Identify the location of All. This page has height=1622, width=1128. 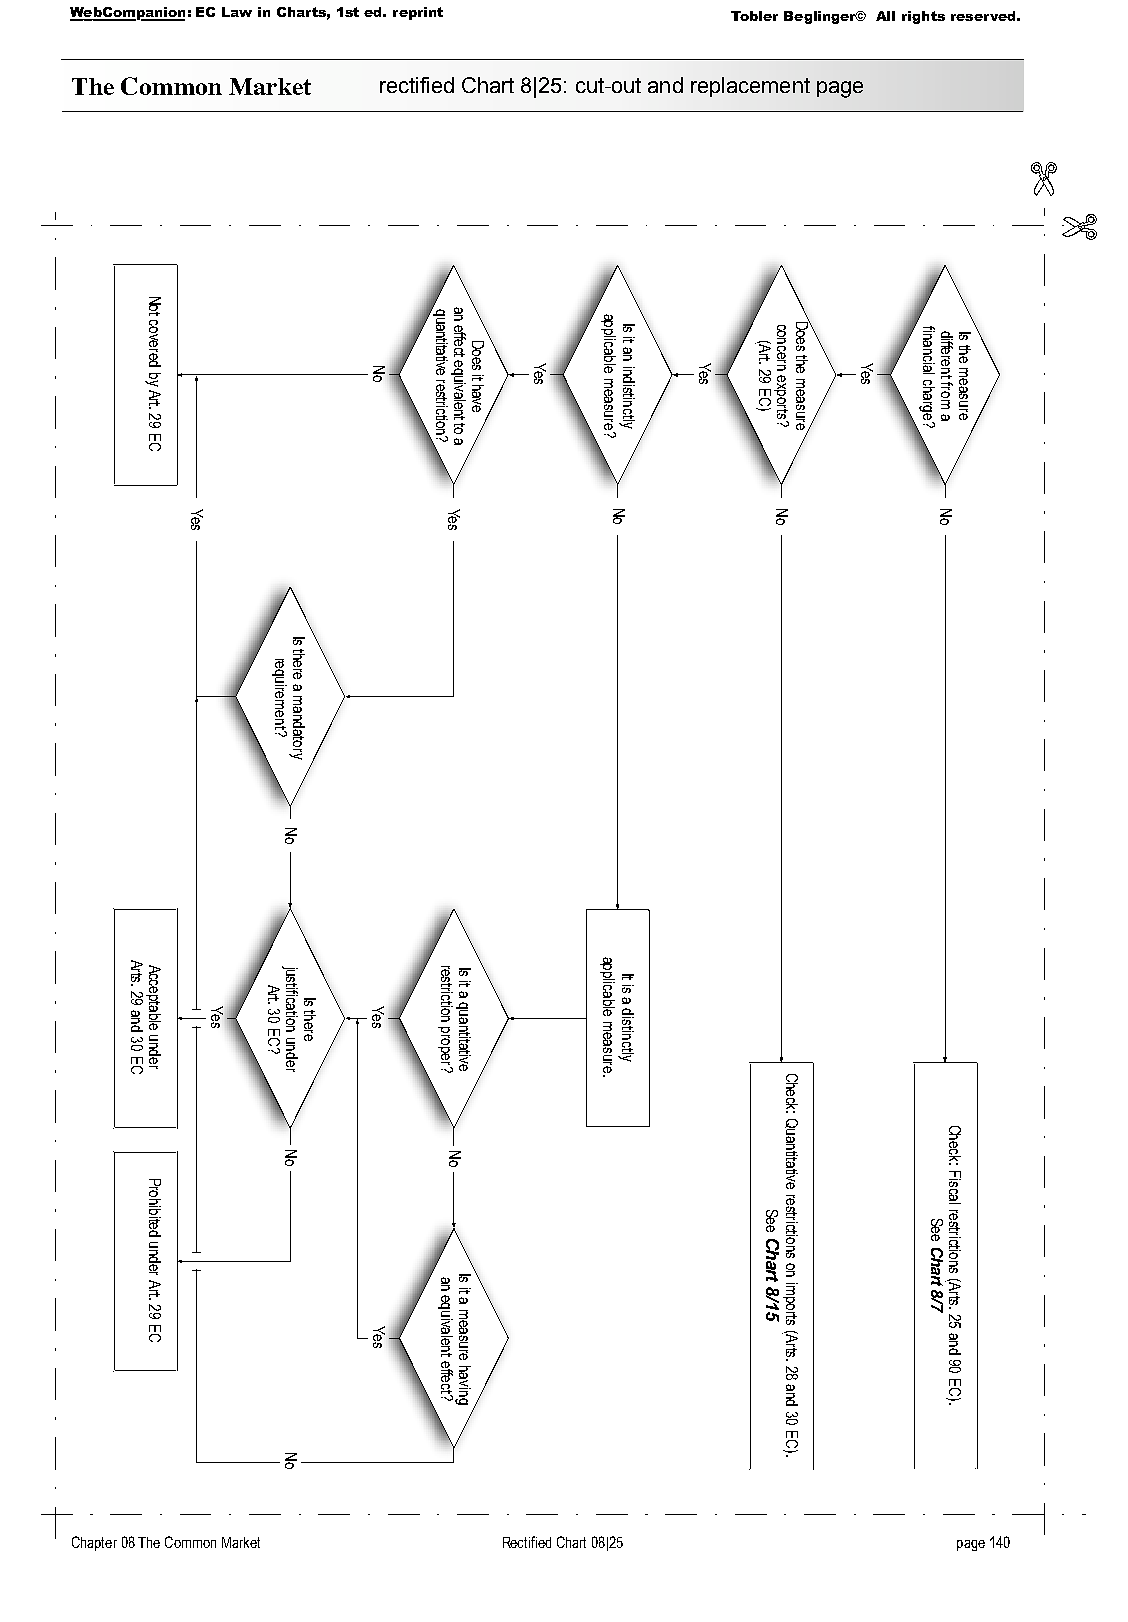
(885, 16).
